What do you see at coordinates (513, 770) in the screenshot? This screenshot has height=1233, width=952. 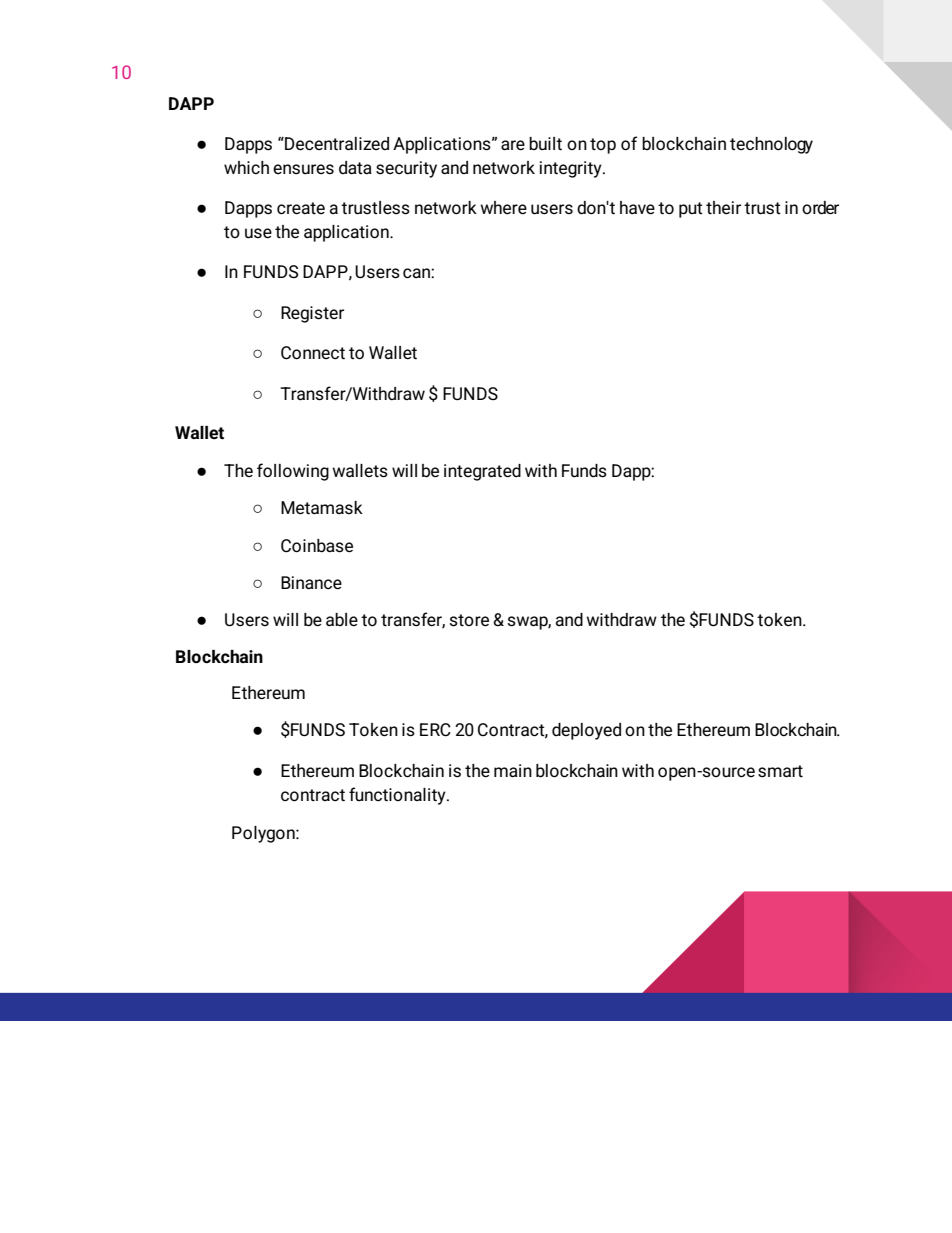 I see `main` at bounding box center [513, 770].
